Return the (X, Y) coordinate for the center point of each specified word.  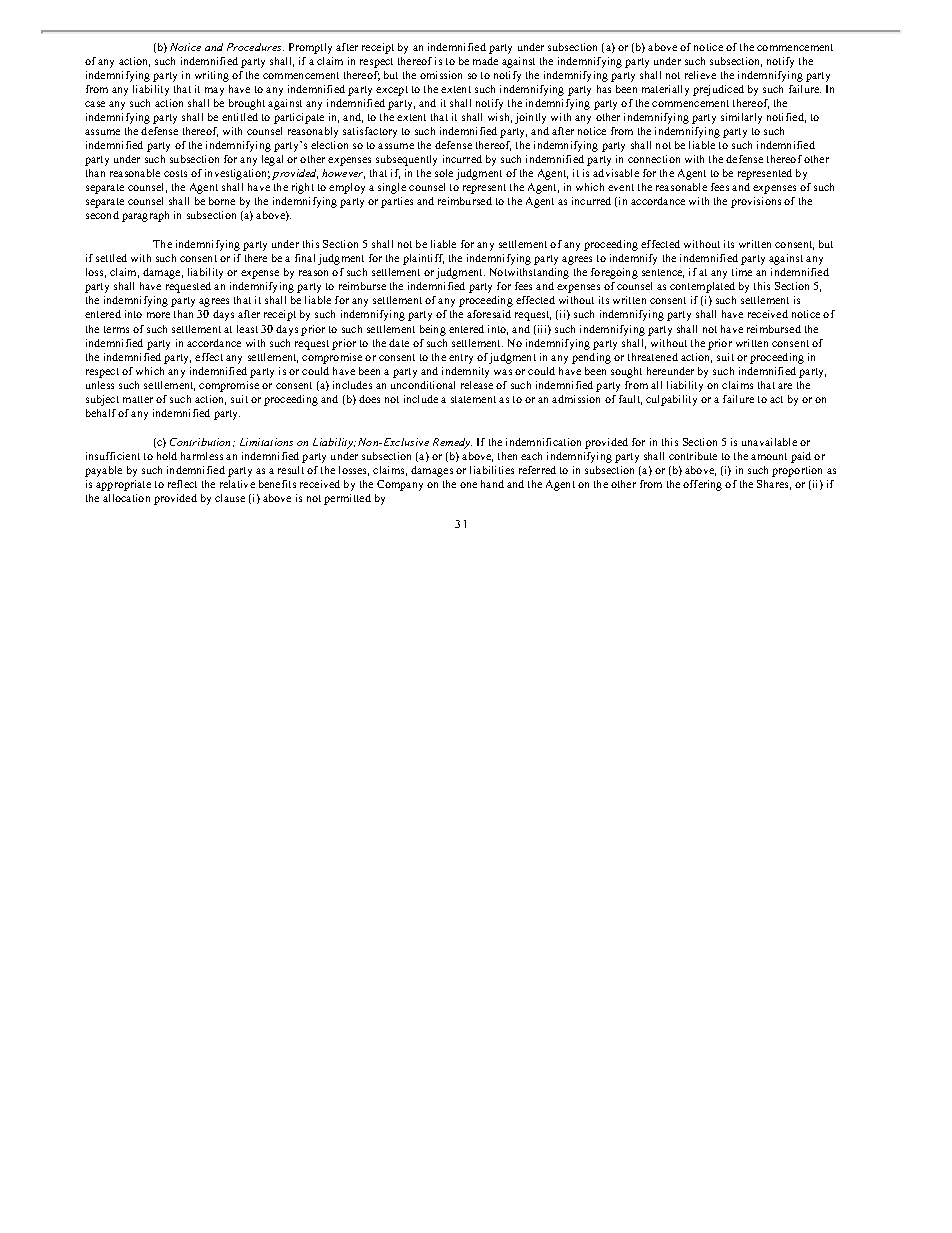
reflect (182, 484)
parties (397, 202)
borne (222, 201)
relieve (700, 75)
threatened (653, 357)
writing (212, 76)
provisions (756, 202)
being (433, 330)
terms (116, 329)
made (485, 61)
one (468, 485)
